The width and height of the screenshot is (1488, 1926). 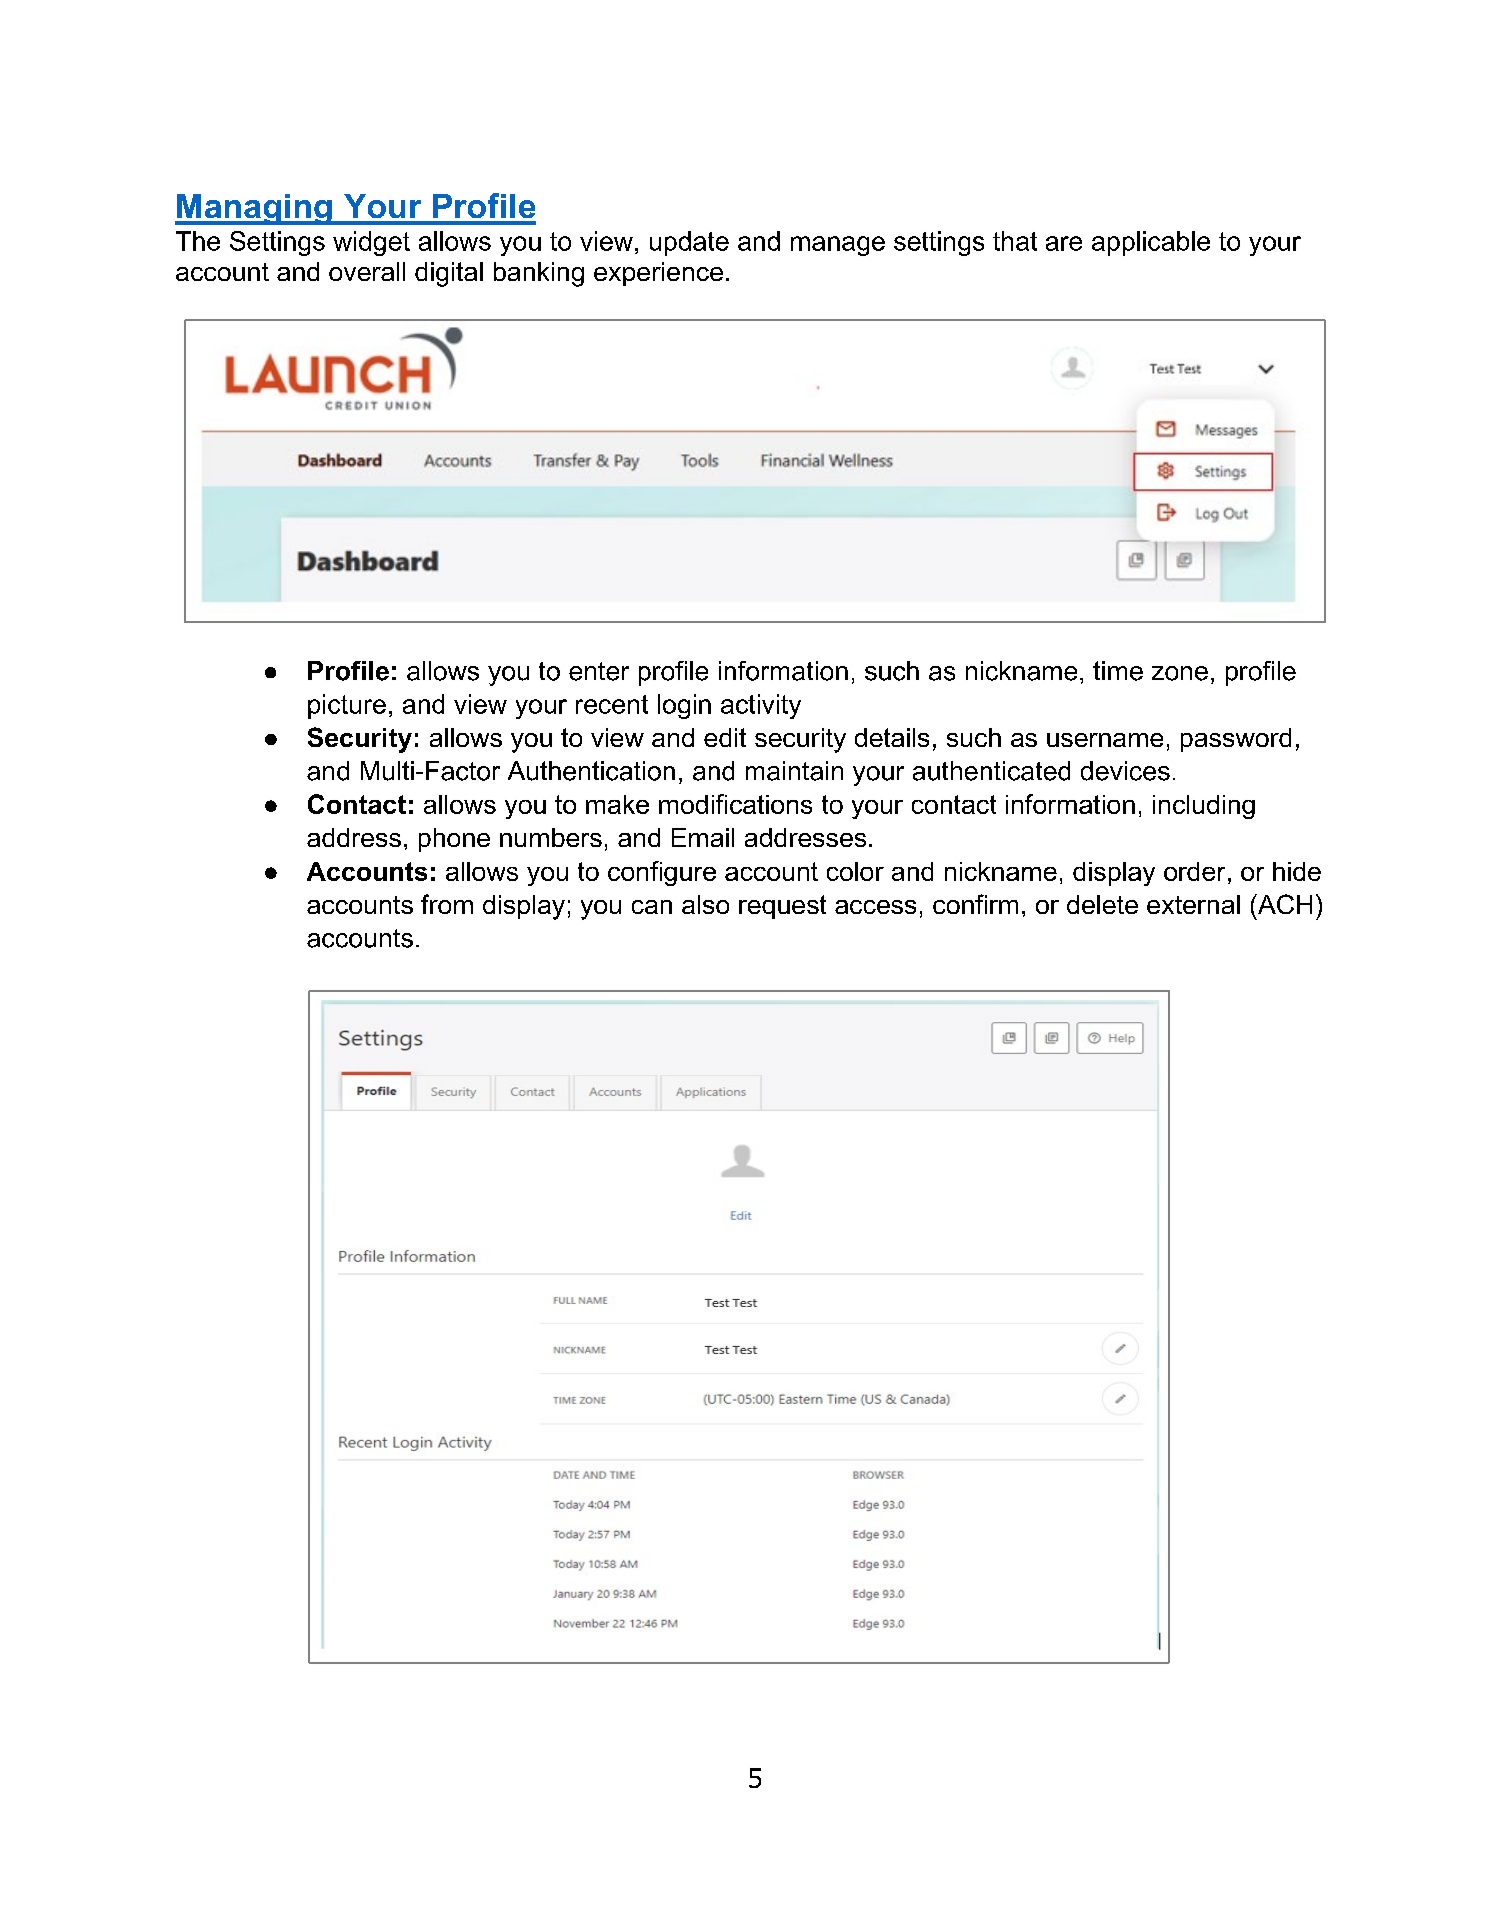 What do you see at coordinates (367, 271) in the screenshot?
I see `overall` at bounding box center [367, 271].
